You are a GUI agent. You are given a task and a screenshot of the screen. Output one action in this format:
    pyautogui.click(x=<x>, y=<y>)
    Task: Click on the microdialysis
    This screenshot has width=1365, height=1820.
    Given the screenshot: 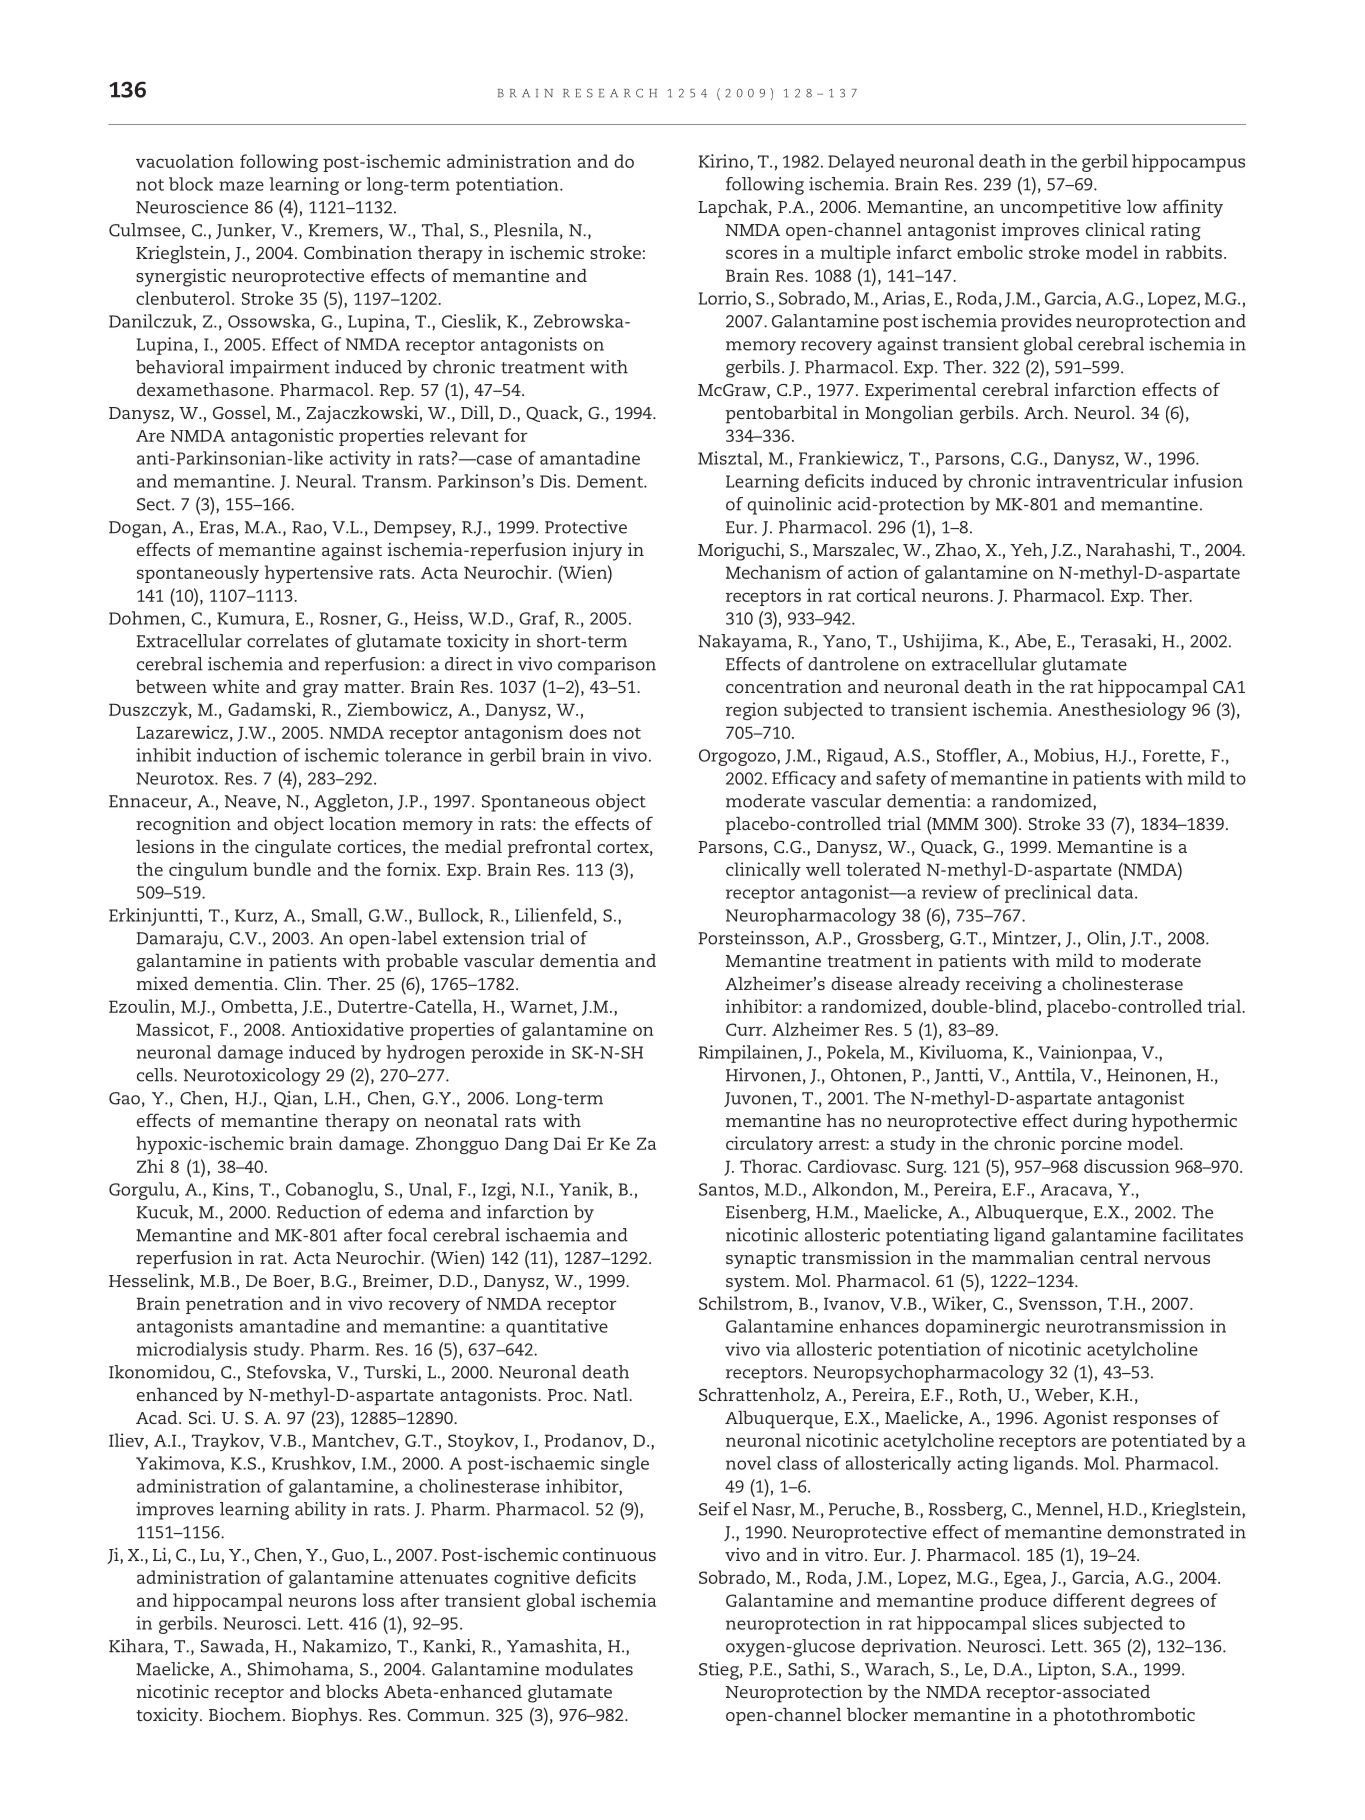 What is the action you would take?
    pyautogui.click(x=192, y=1351)
